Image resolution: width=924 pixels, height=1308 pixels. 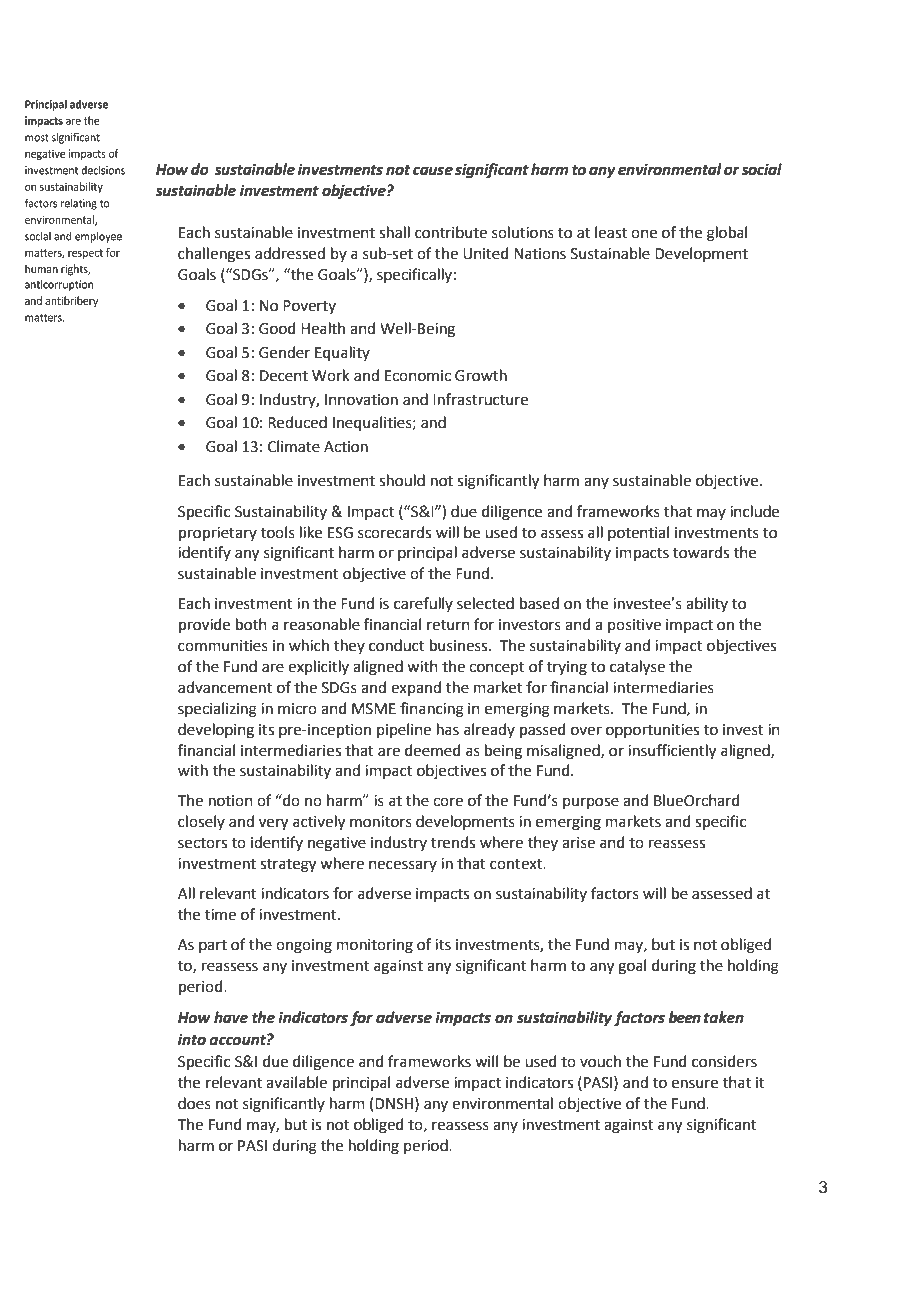 I want to click on addressed, so click(x=290, y=253).
